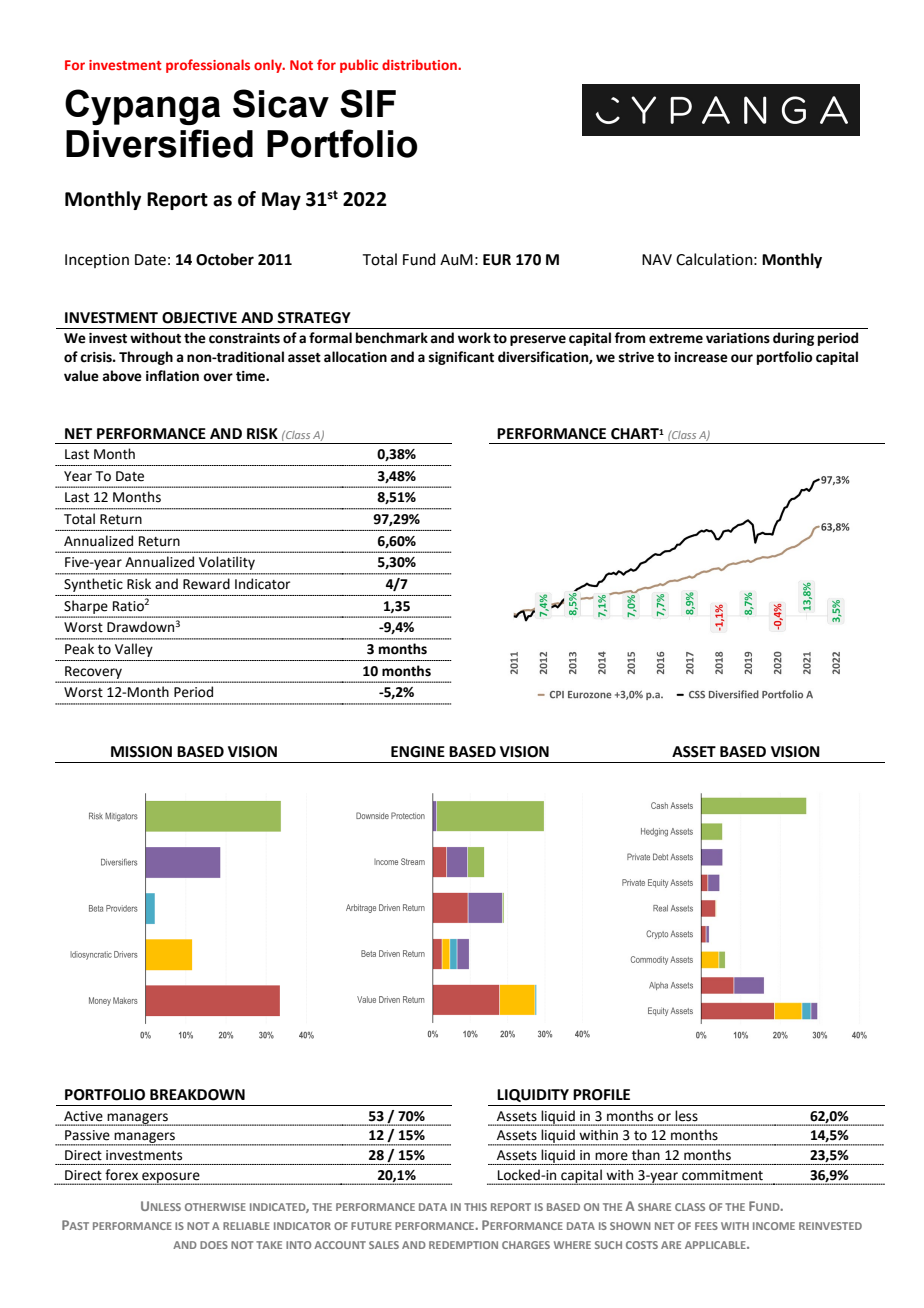  I want to click on Diversified, so click(159, 143).
